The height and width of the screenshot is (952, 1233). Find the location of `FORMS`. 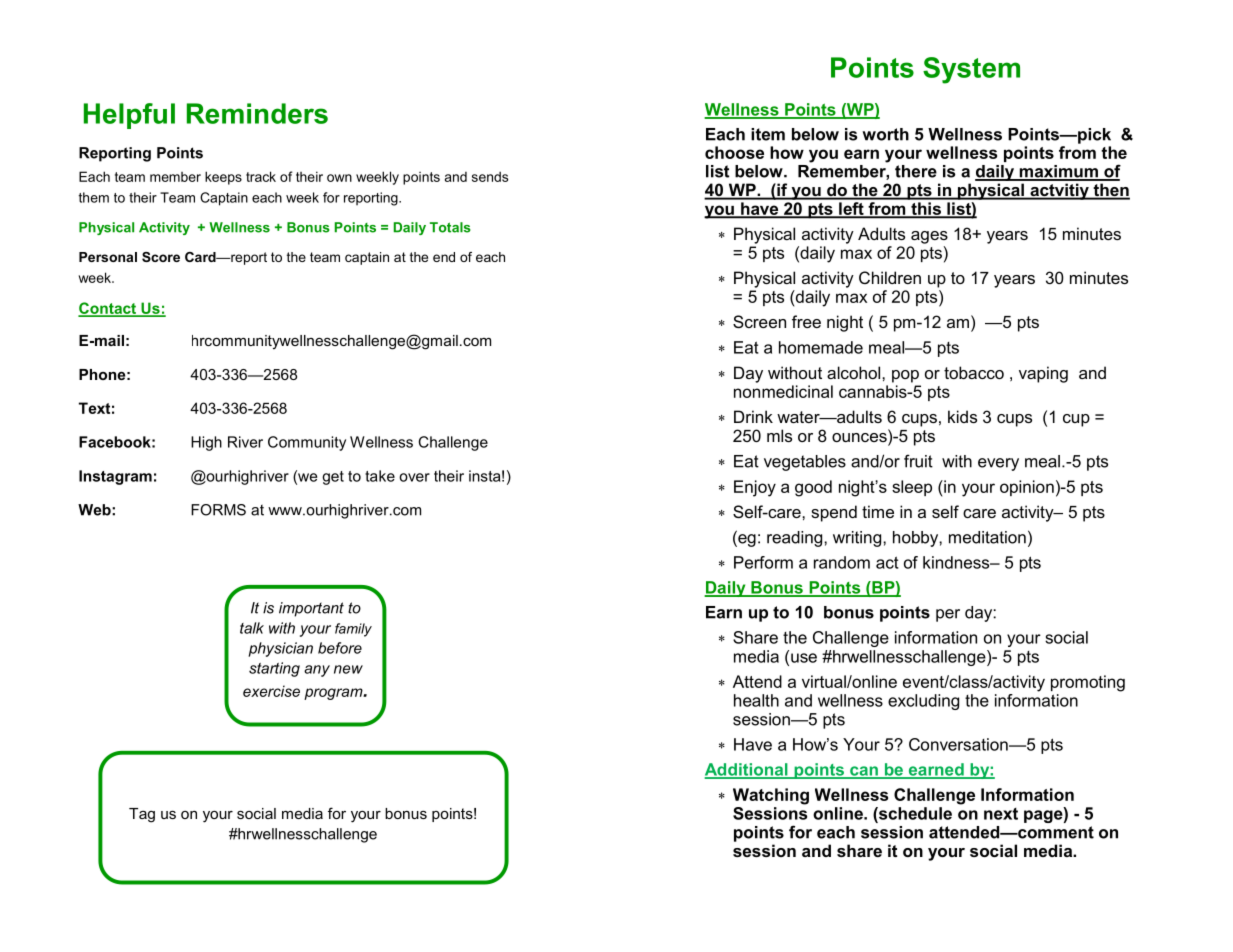

FORMS is located at coordinates (218, 510).
